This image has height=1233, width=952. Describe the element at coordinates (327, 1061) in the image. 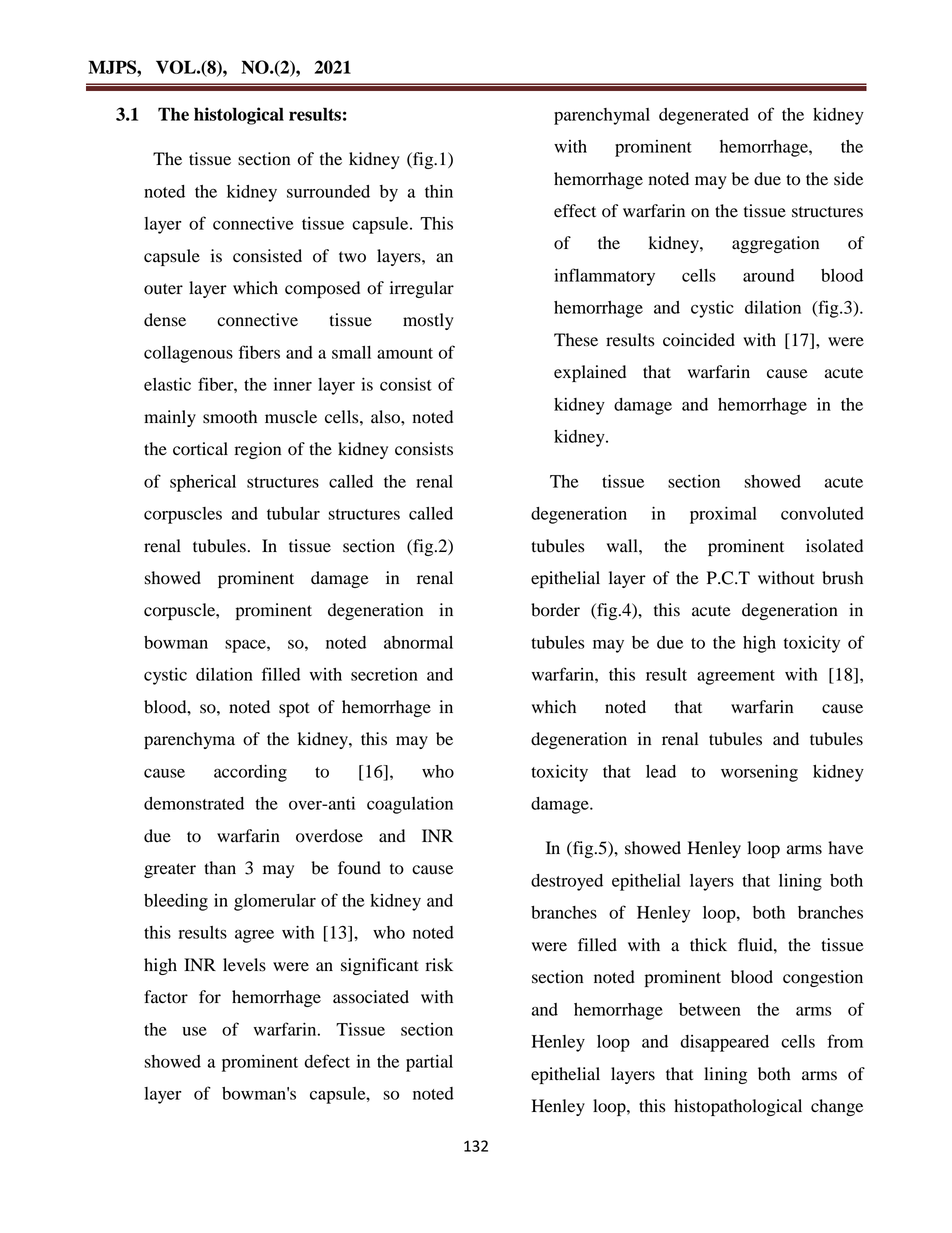

I see `defect` at that location.
